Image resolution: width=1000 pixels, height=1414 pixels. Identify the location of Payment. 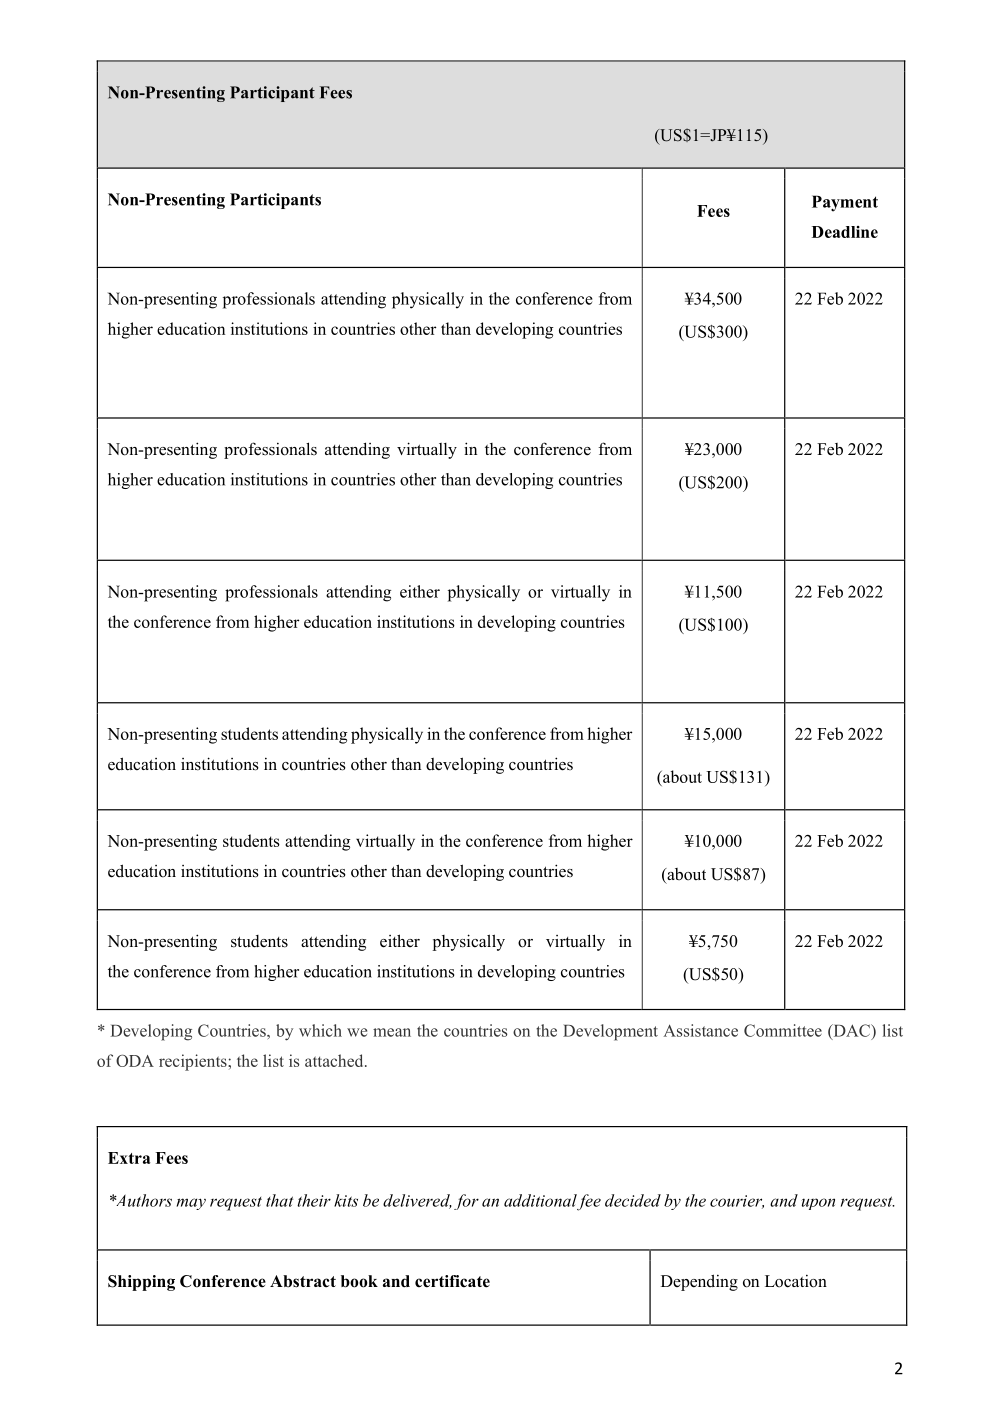
(845, 203).
